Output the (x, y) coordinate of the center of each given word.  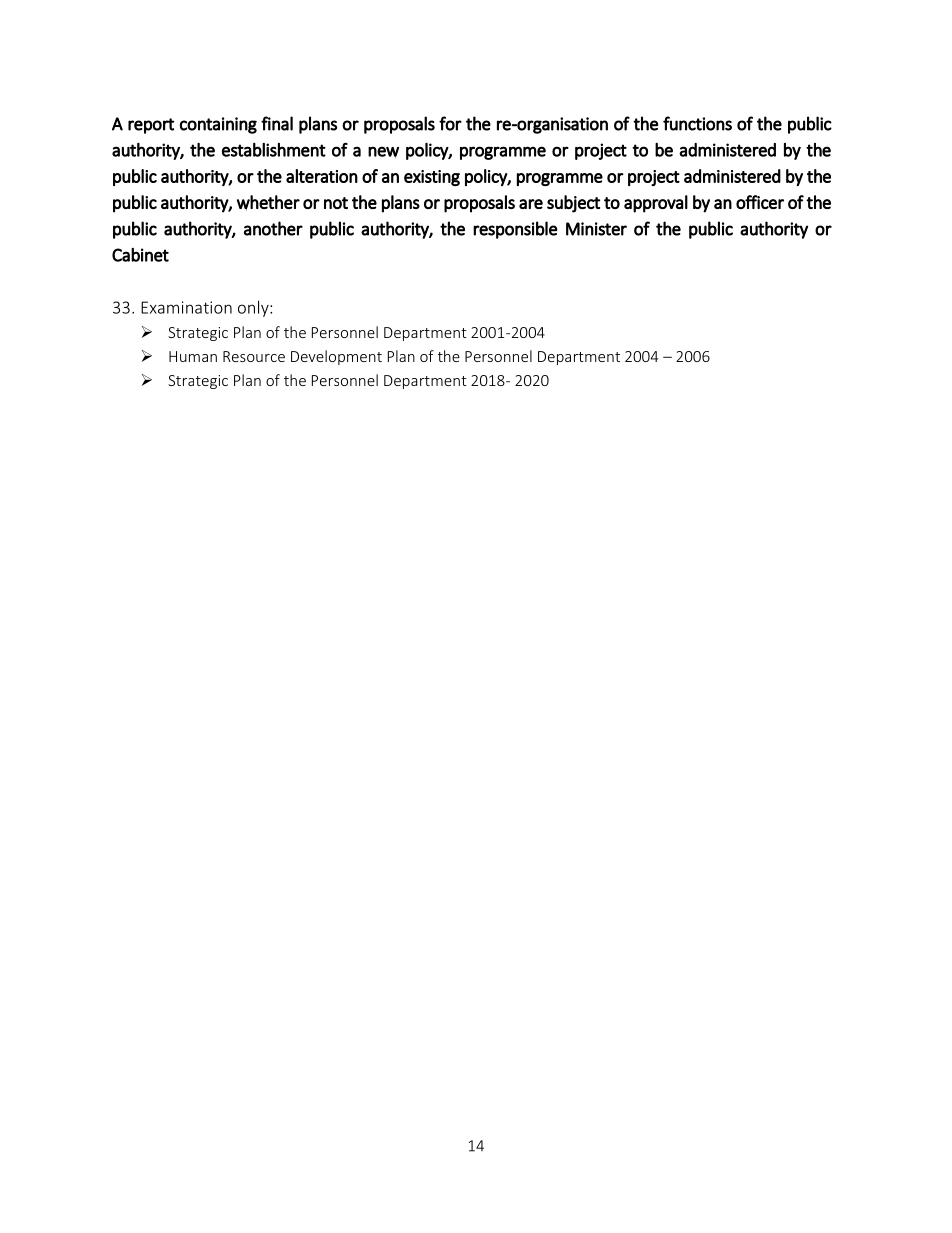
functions (697, 123)
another (273, 228)
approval (656, 204)
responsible (515, 230)
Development (336, 357)
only (254, 309)
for (450, 123)
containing (218, 125)
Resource (254, 356)
